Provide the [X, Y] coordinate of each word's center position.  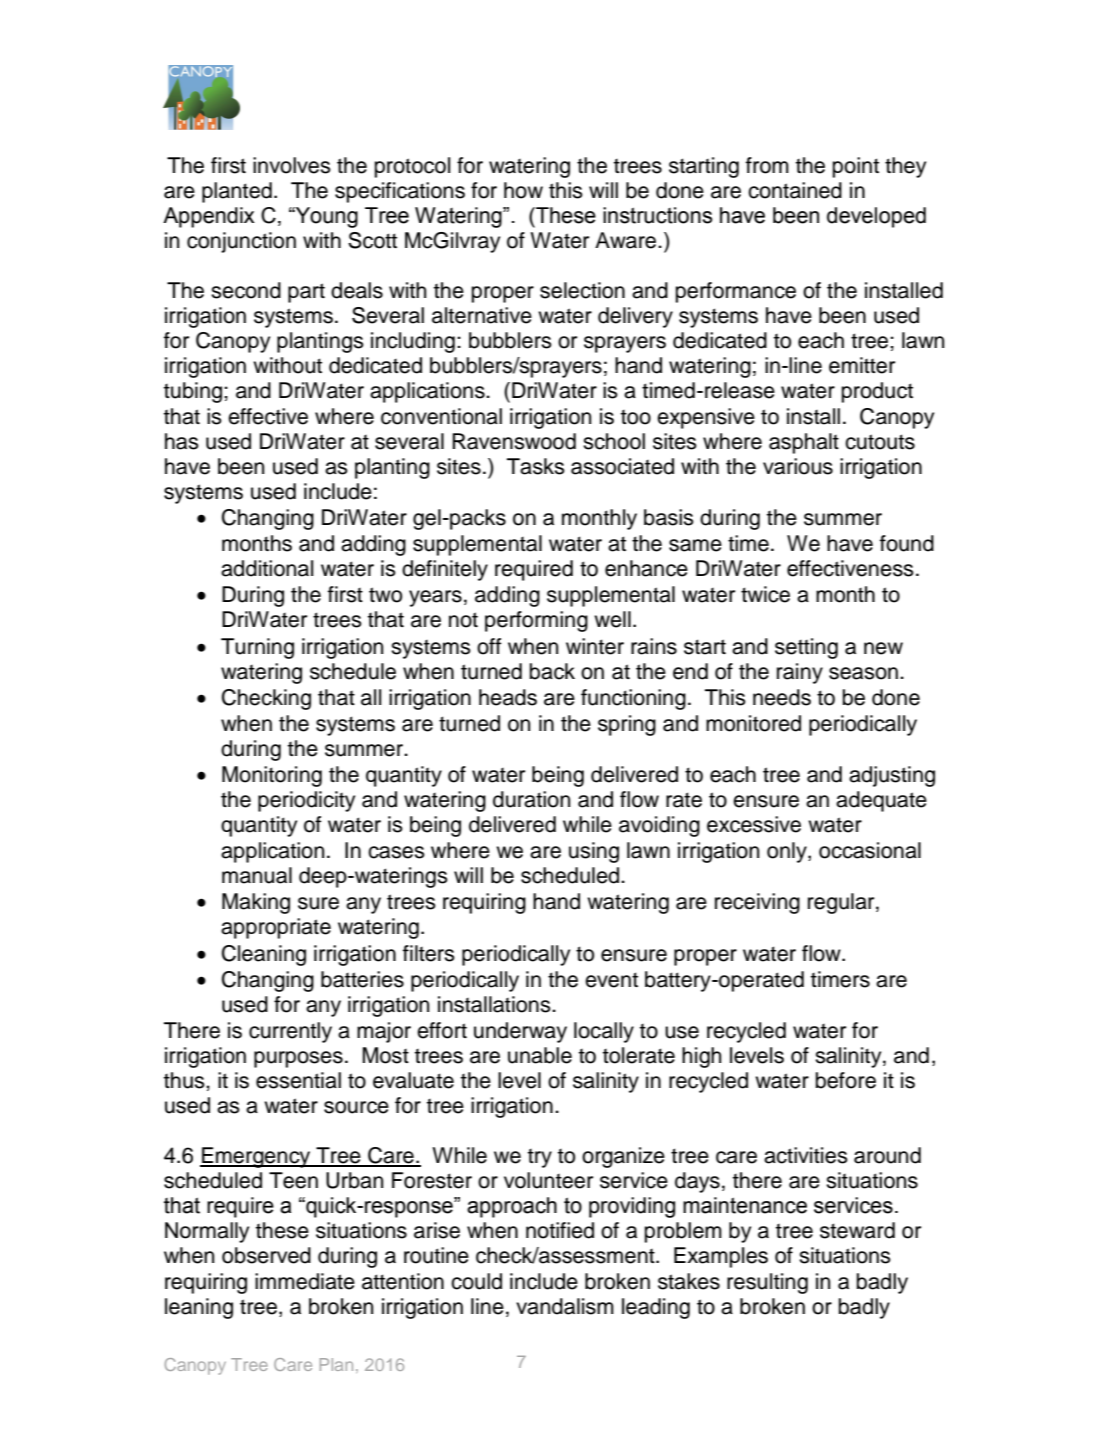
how [523, 190]
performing [536, 621]
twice [765, 594]
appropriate [276, 928]
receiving [757, 903]
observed [266, 1255]
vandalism [565, 1306]
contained [795, 190]
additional [267, 568]
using [594, 852]
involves [292, 165]
